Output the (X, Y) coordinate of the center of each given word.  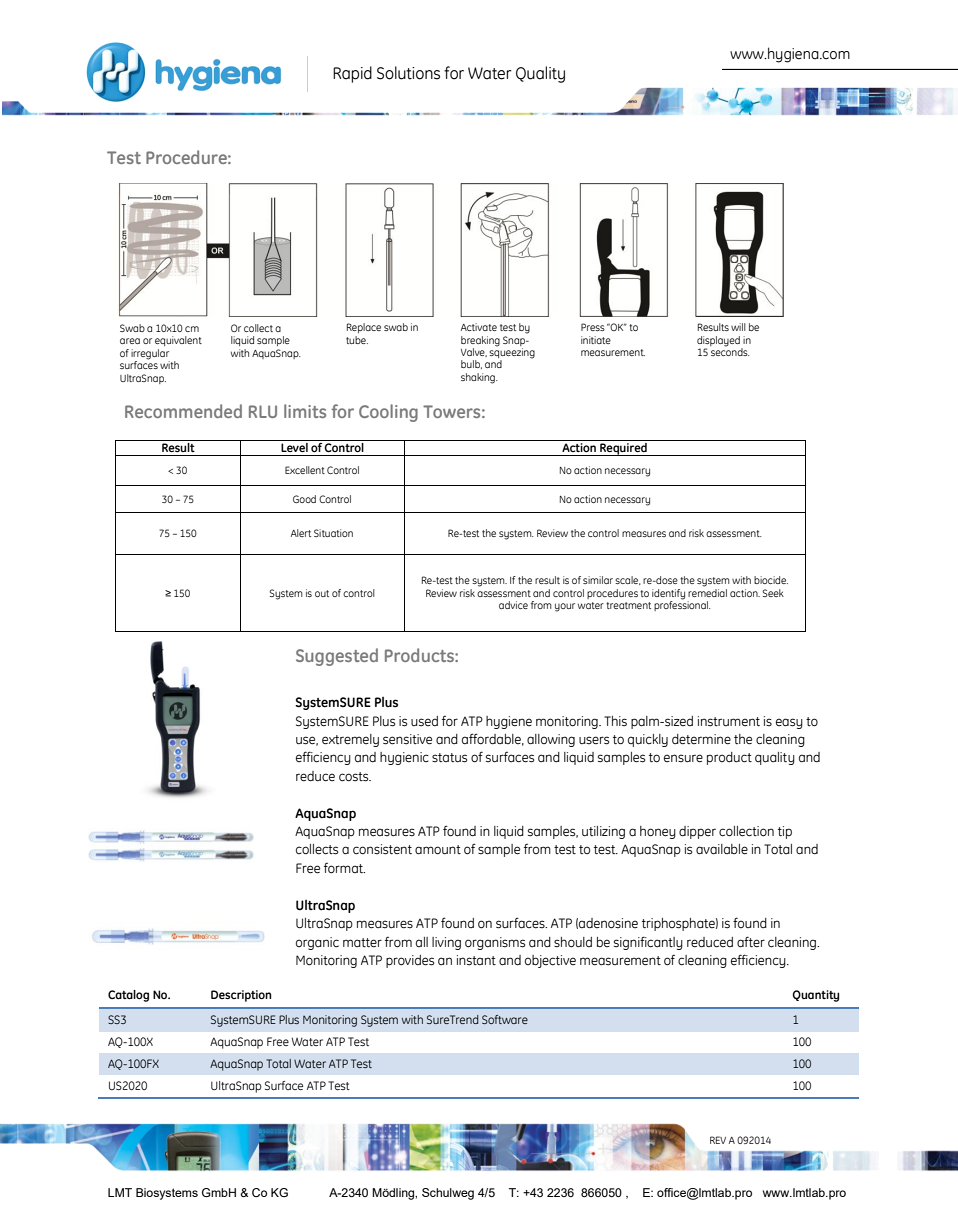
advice (513, 605)
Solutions (408, 73)
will (738, 327)
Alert (301, 533)
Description (241, 996)
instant (476, 960)
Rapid (352, 74)
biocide (771, 580)
